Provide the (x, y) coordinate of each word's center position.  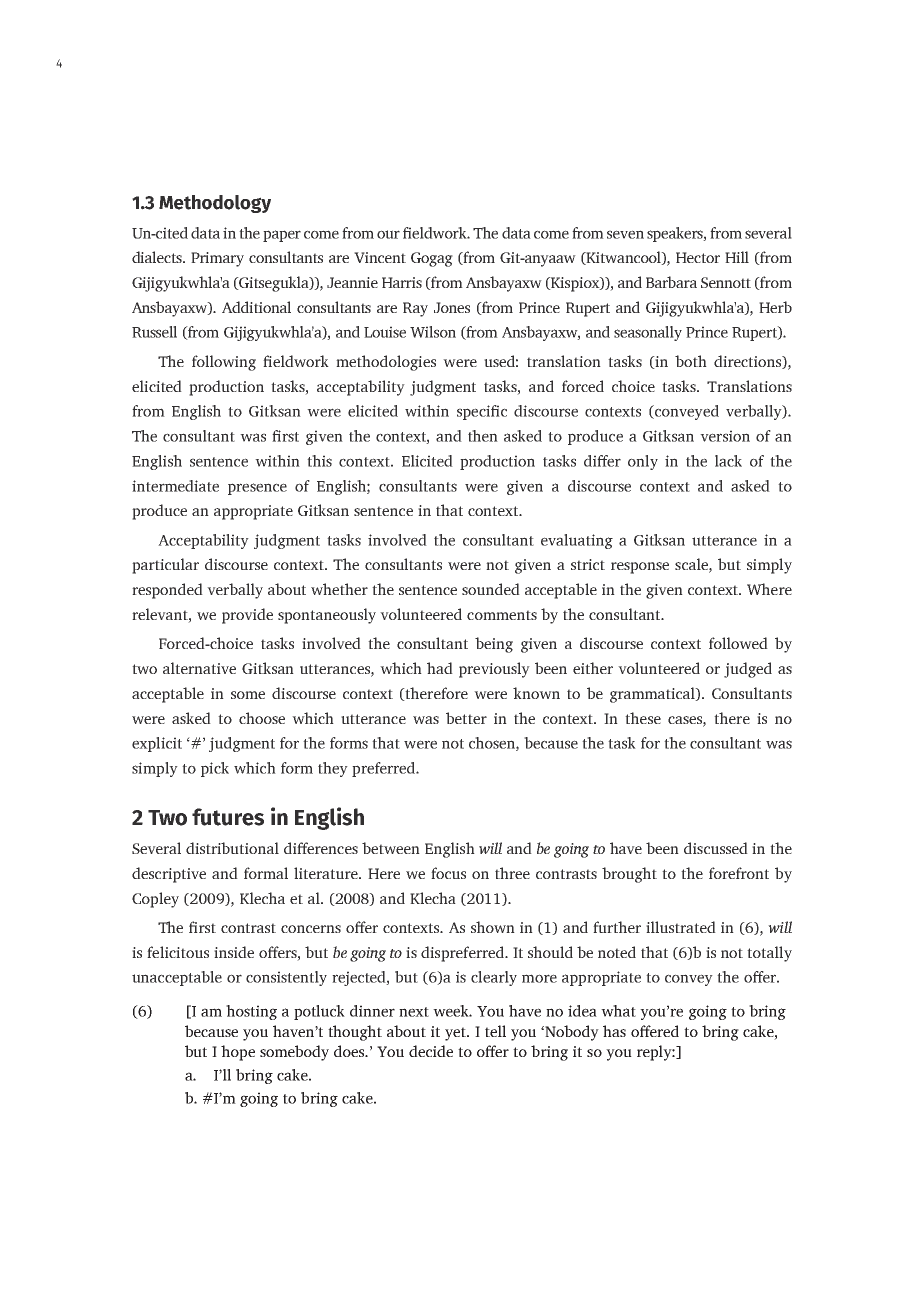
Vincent (380, 257)
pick (215, 769)
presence (257, 489)
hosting (251, 1012)
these (643, 718)
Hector (698, 257)
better (466, 718)
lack (728, 461)
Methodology (215, 204)
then (483, 436)
